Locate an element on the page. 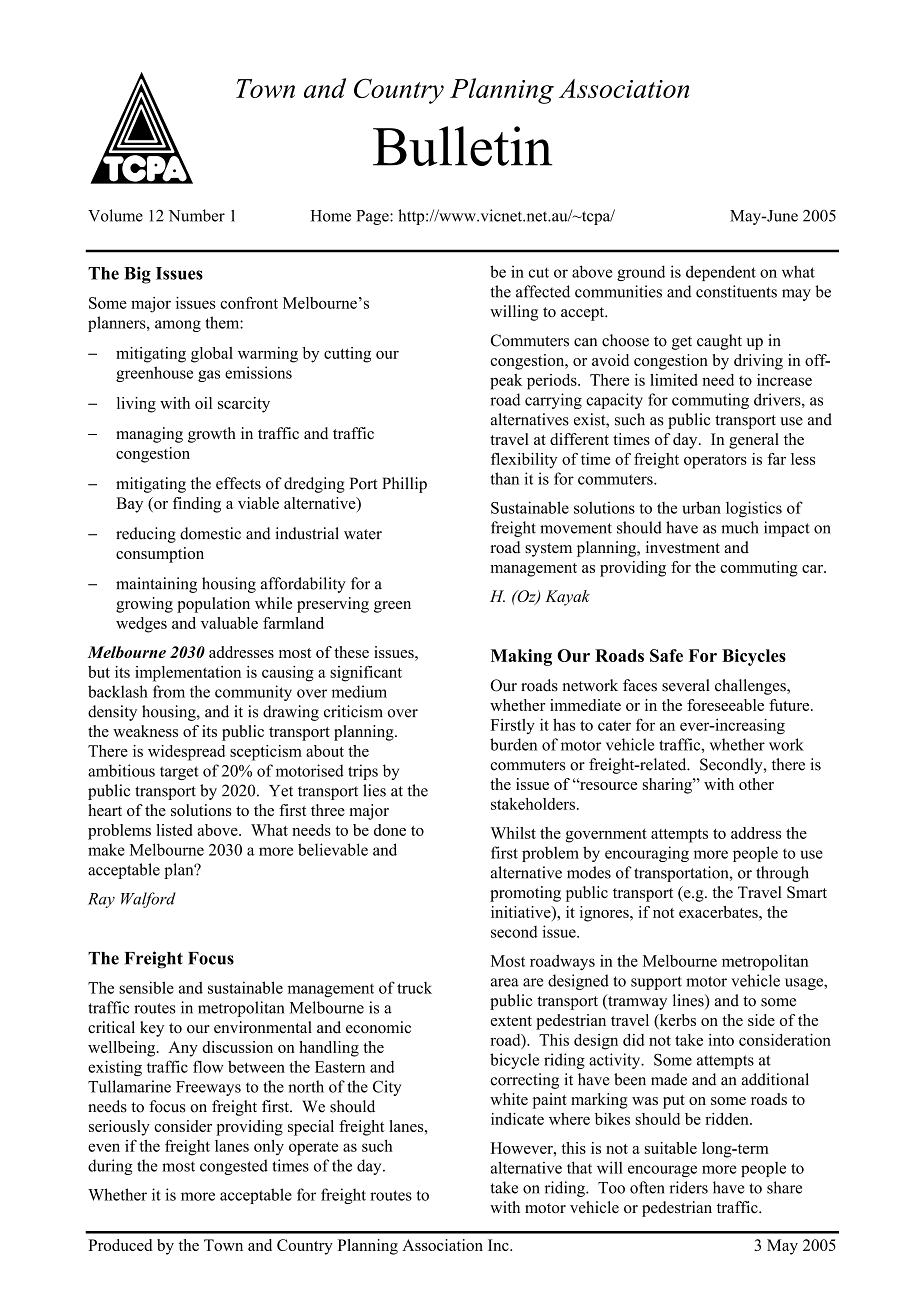 The height and width of the image is (1308, 924). dependent is located at coordinates (721, 273).
